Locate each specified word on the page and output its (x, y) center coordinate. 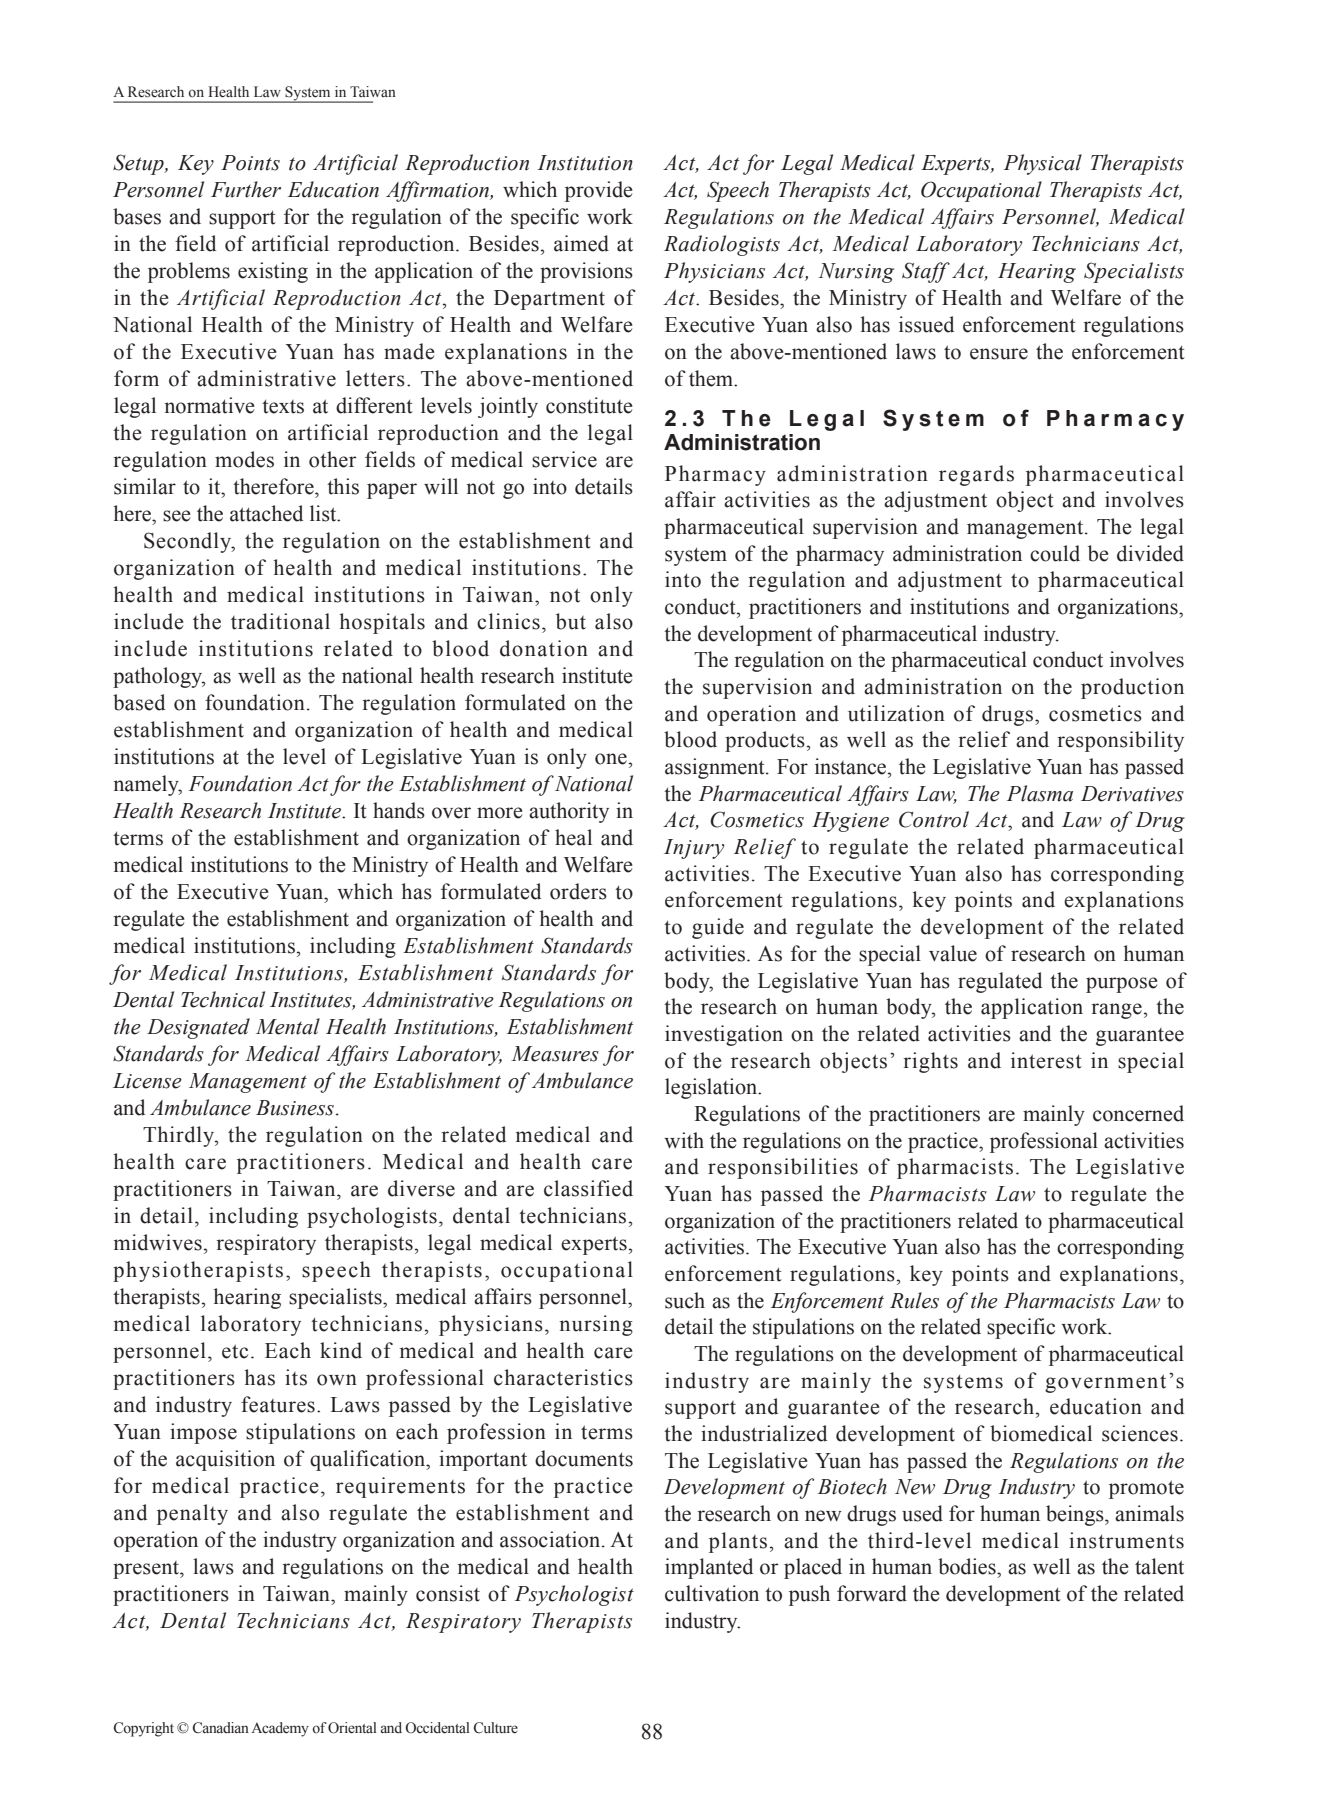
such (685, 1300)
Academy (280, 1729)
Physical (1043, 164)
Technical (223, 999)
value (953, 953)
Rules (914, 1300)
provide (599, 191)
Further (246, 189)
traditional (280, 621)
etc (235, 1351)
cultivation (712, 1593)
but (571, 621)
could (1055, 553)
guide (718, 928)
